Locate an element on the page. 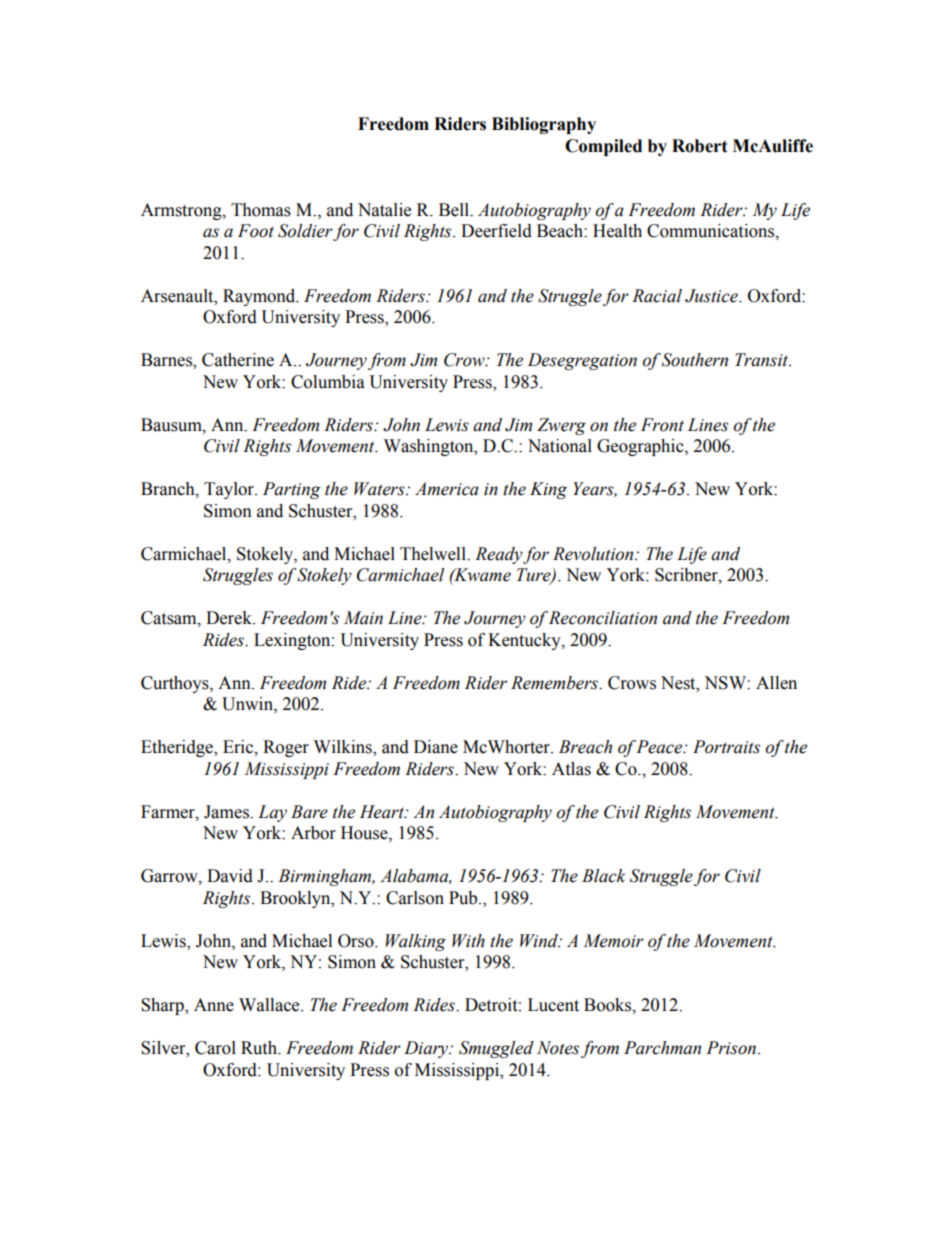 The width and height of the image is (952, 1233). Southern is located at coordinates (695, 360).
